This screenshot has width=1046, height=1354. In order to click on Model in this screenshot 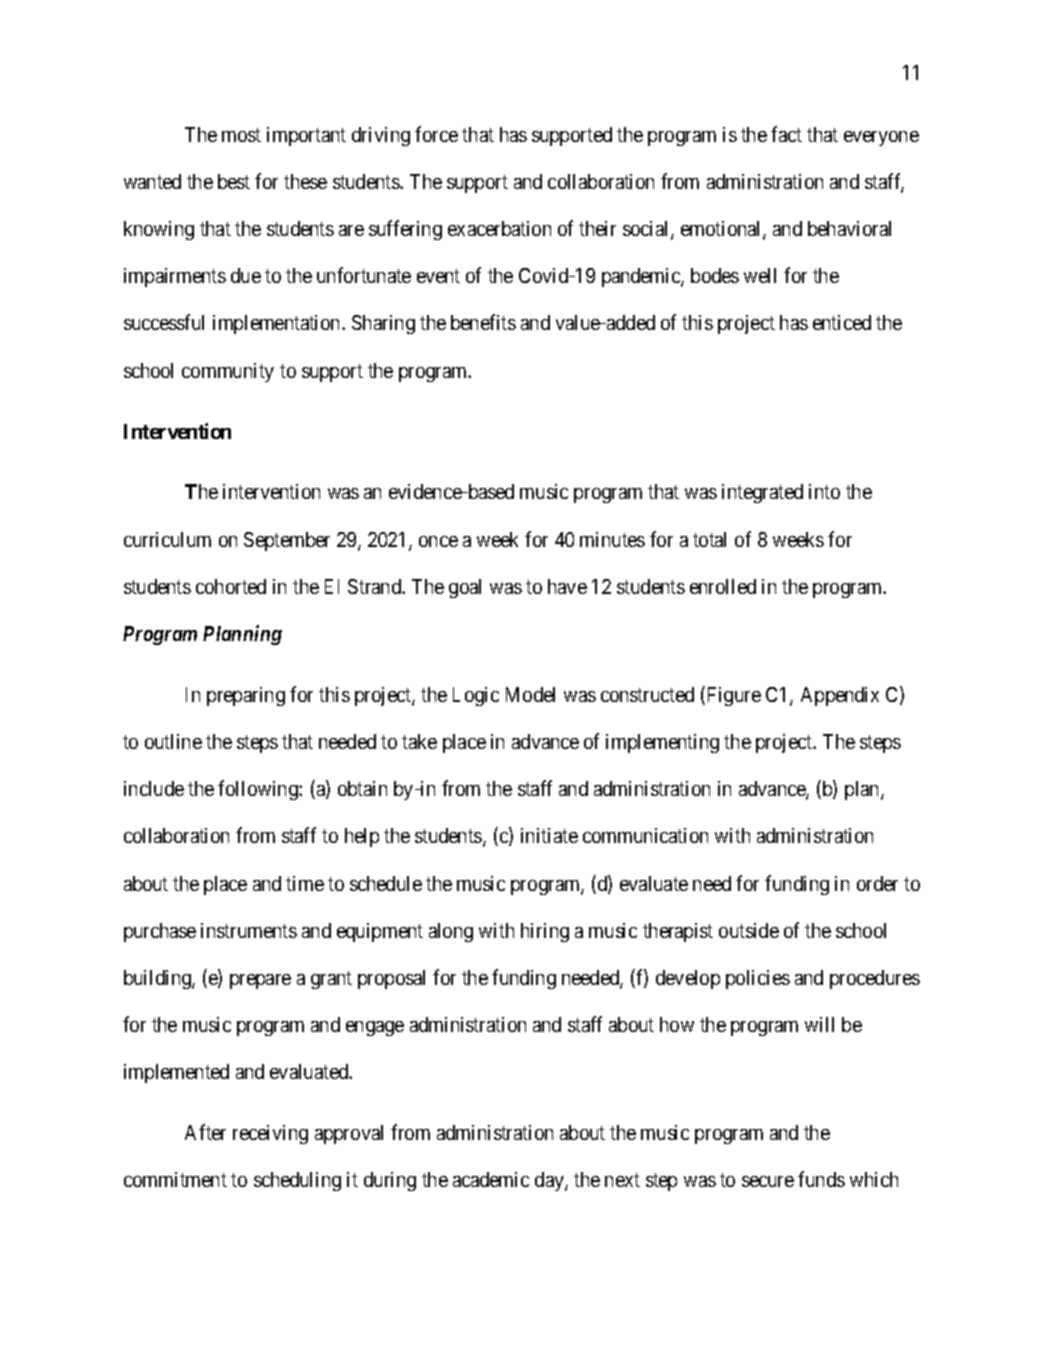, I will do `click(530, 694)`.
